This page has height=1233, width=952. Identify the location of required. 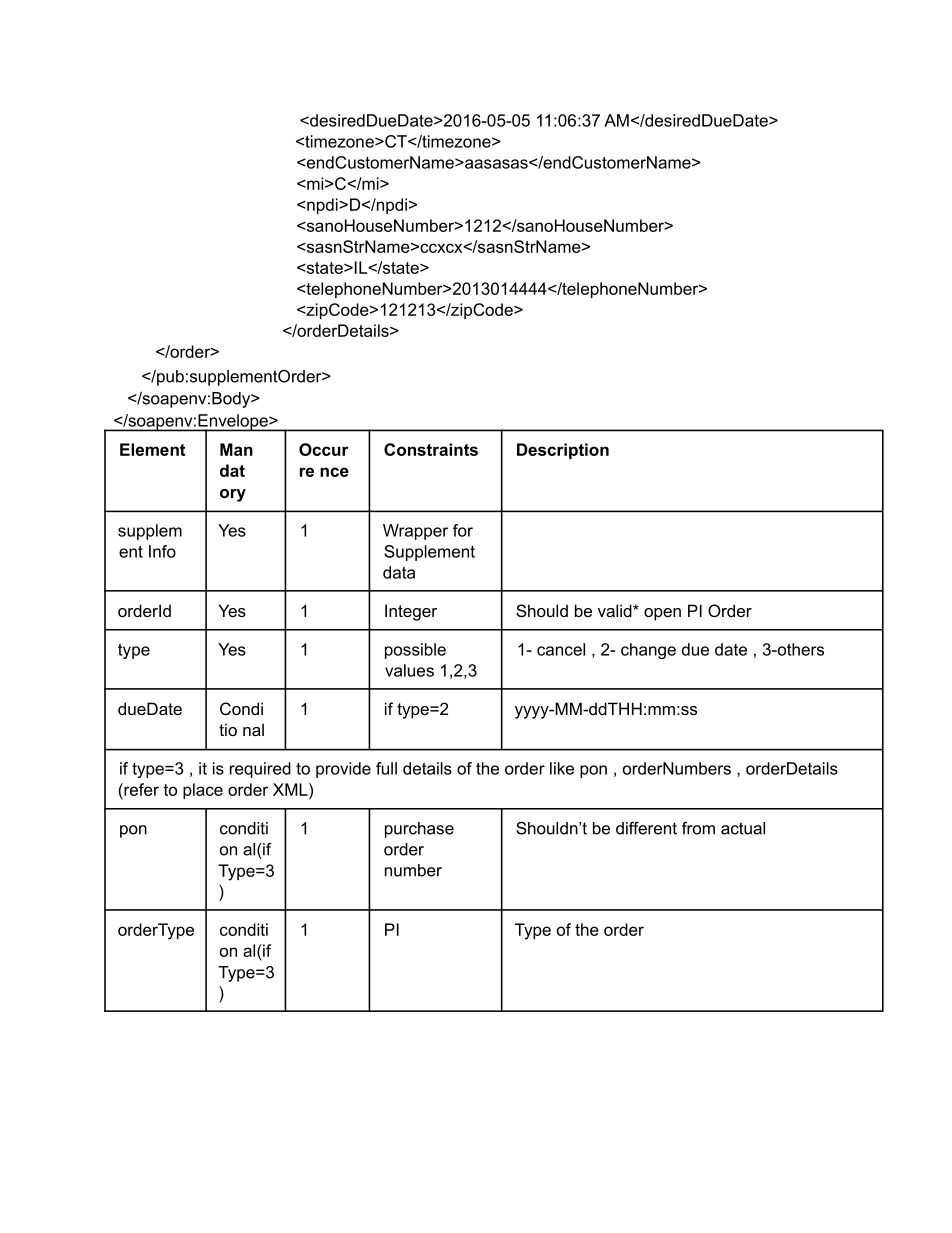
(260, 770).
